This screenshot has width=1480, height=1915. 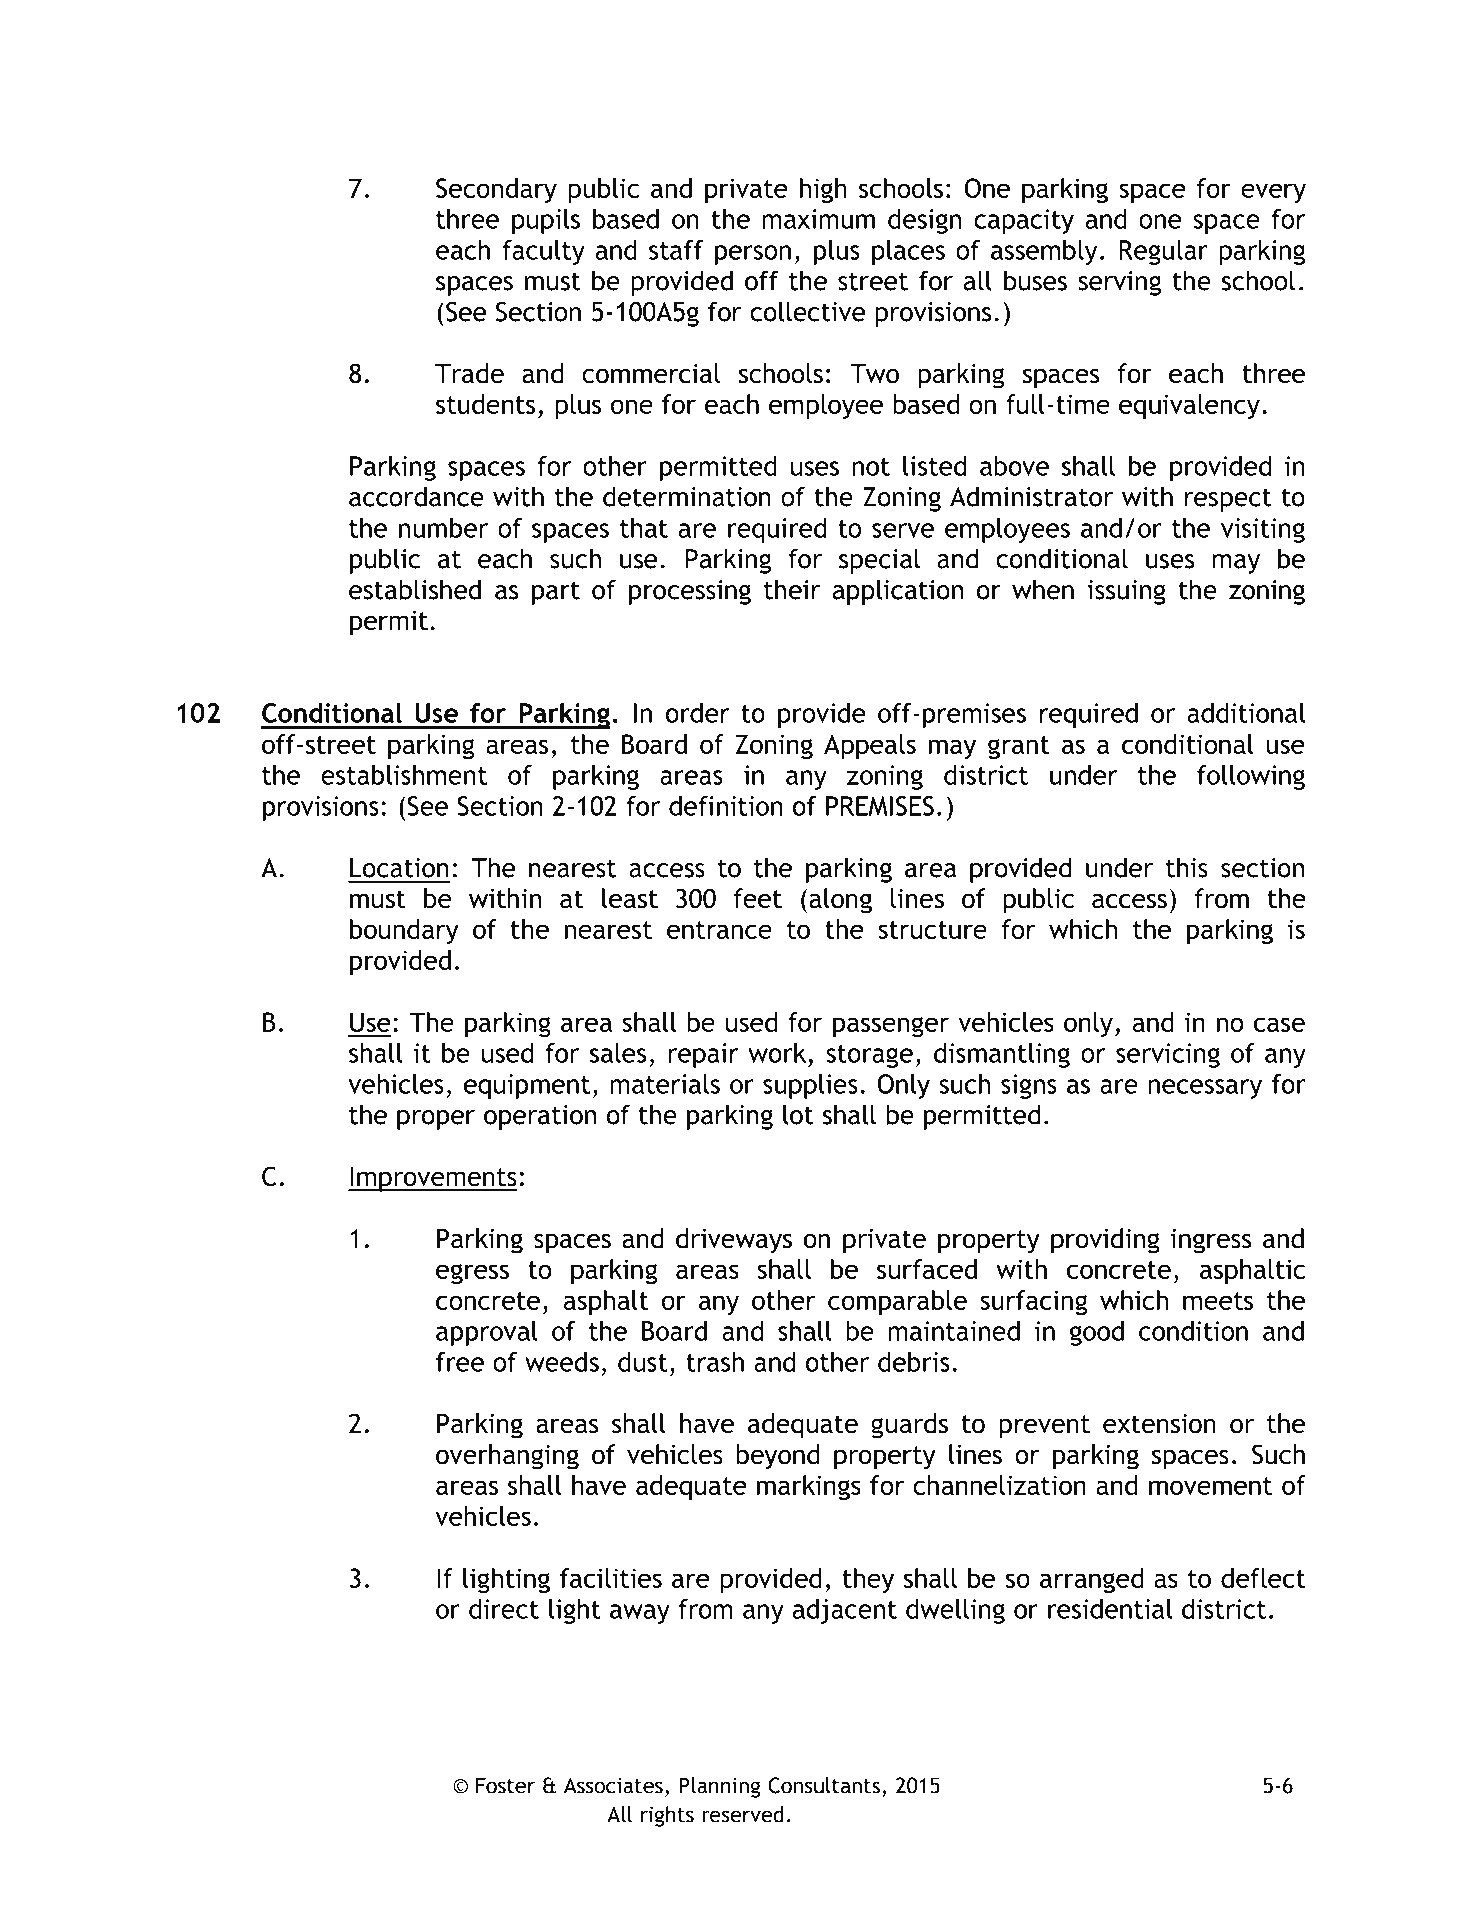 What do you see at coordinates (1168, 1055) in the screenshot?
I see `servicing` at bounding box center [1168, 1055].
